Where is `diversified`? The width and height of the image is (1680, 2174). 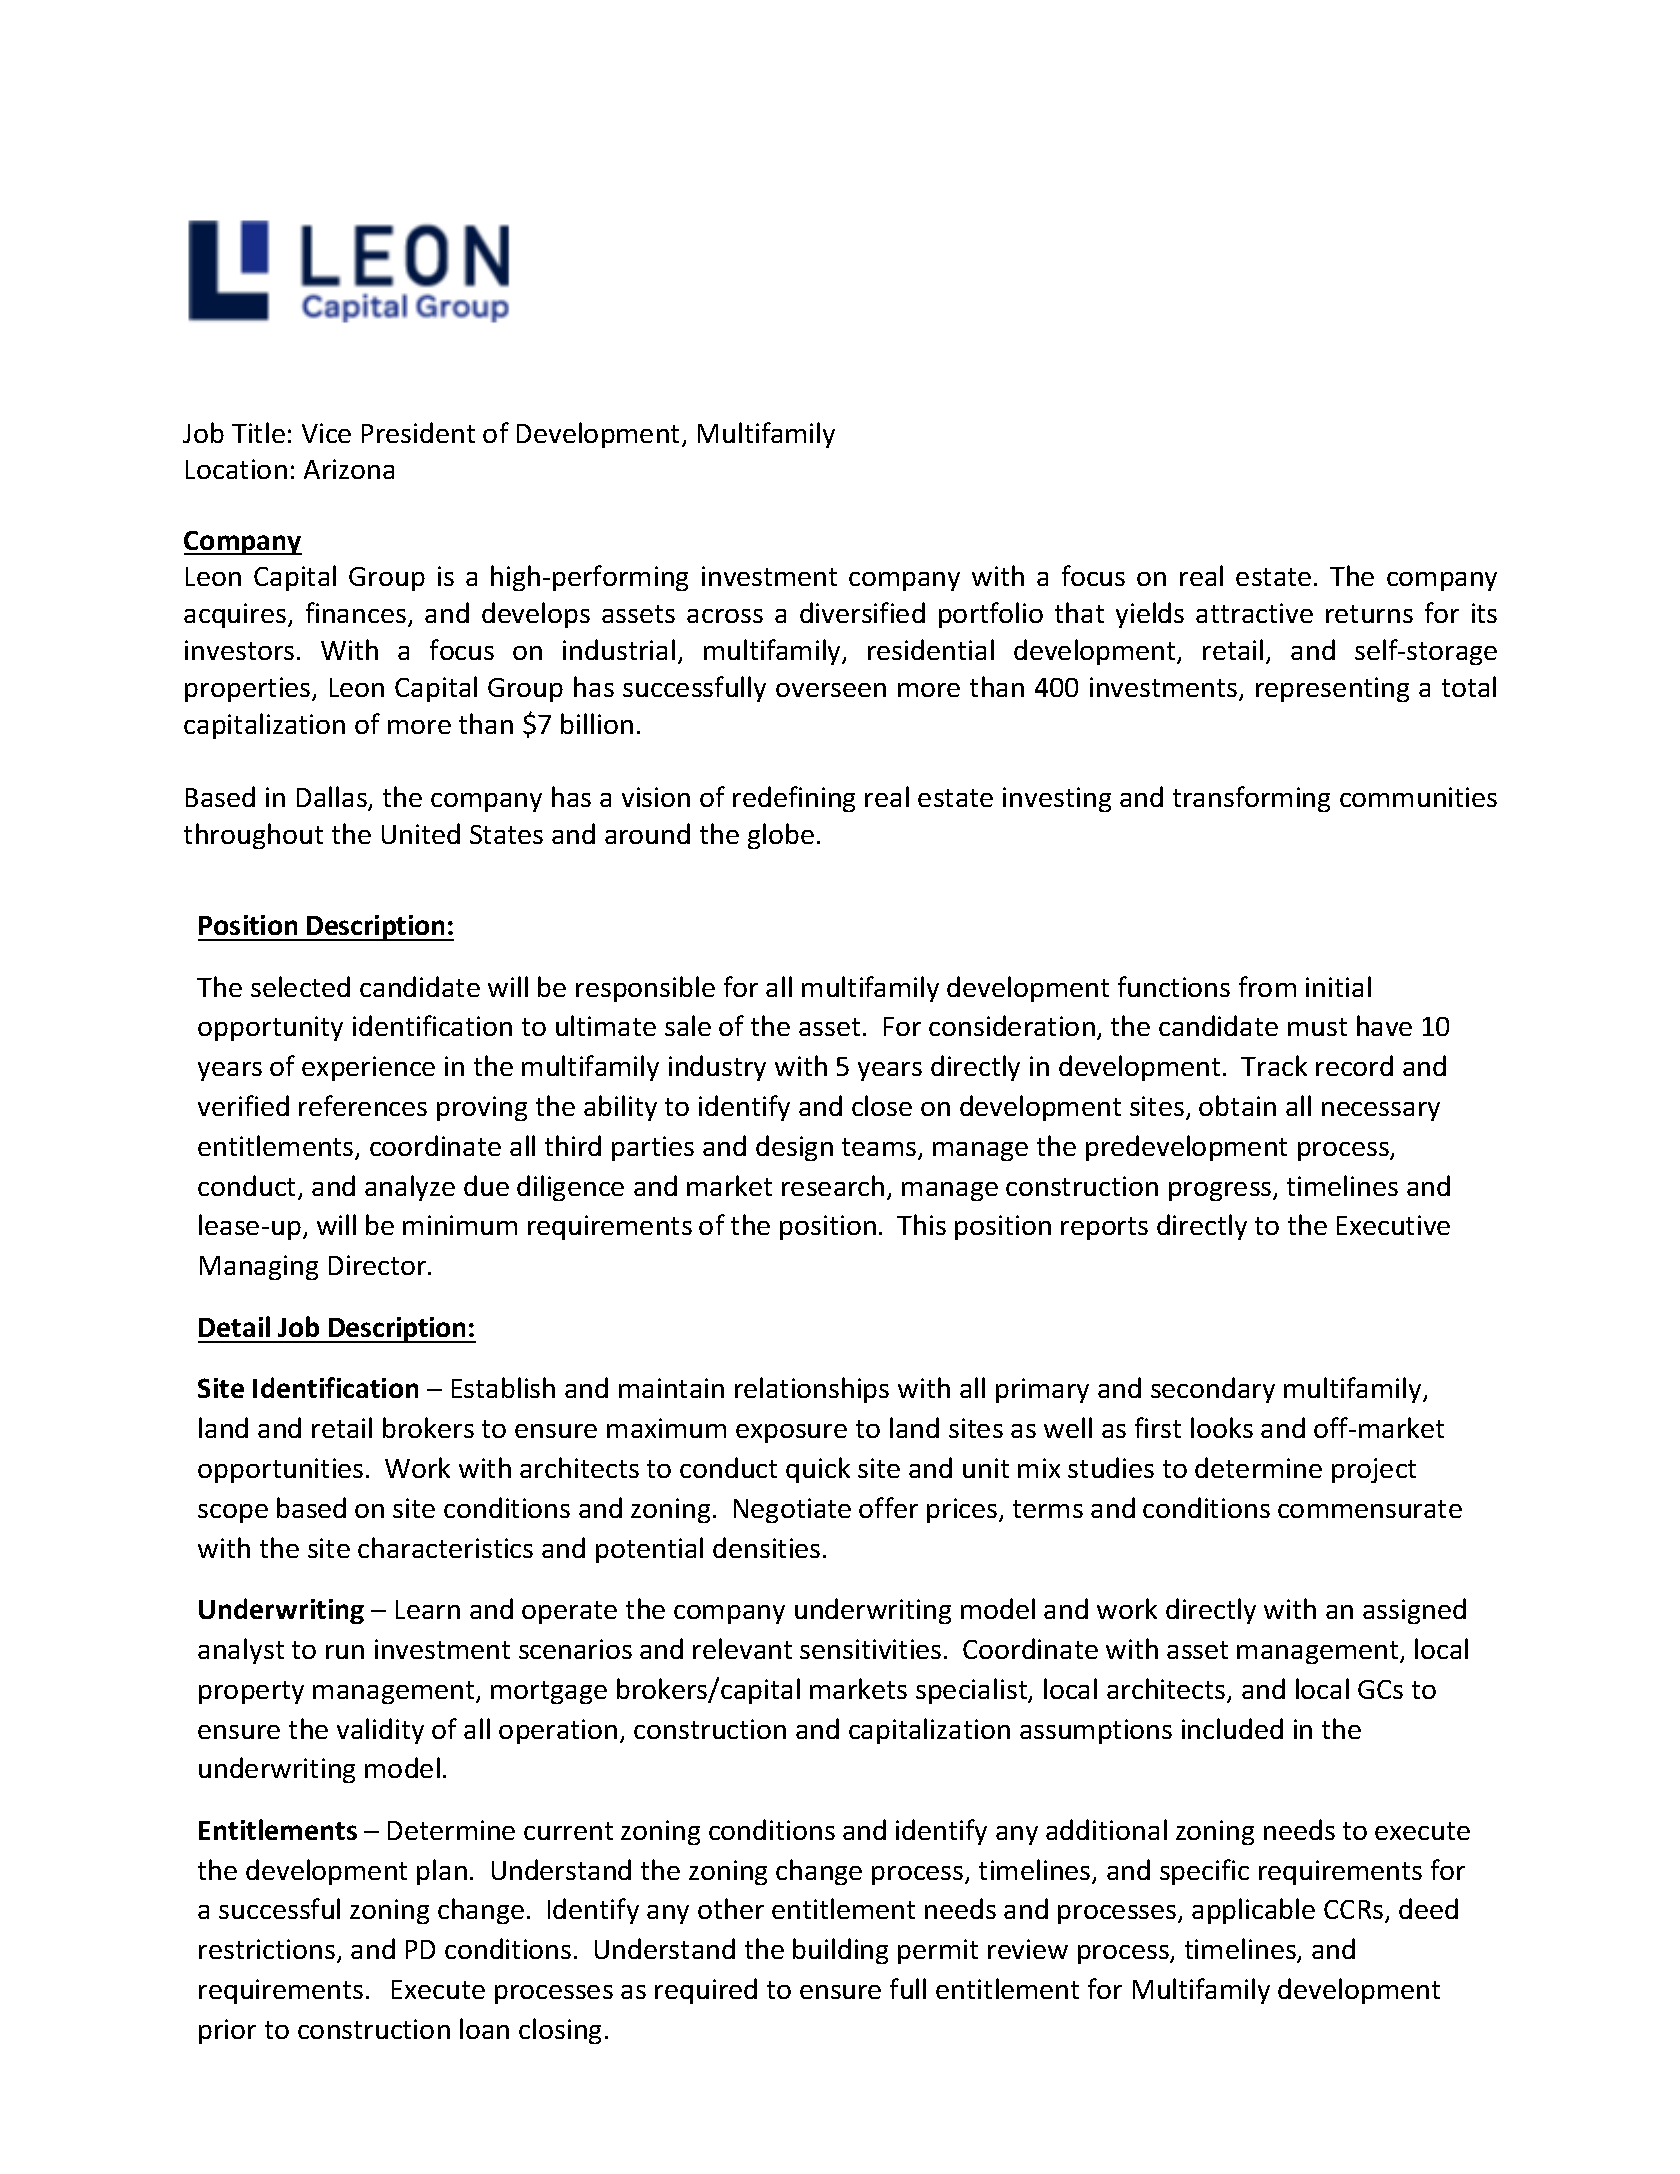 diversified is located at coordinates (862, 612).
